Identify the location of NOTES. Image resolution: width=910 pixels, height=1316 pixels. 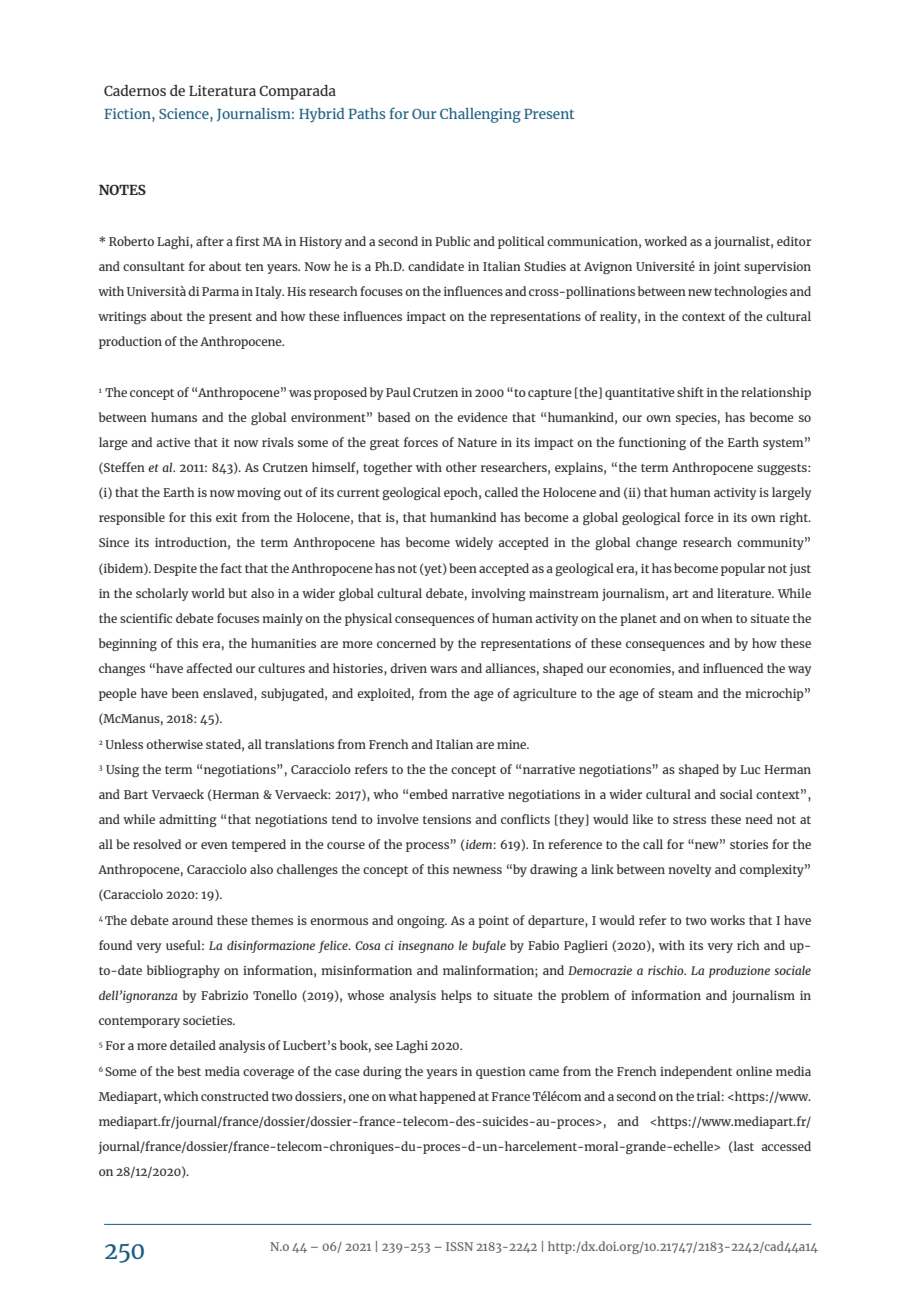
(122, 189).
